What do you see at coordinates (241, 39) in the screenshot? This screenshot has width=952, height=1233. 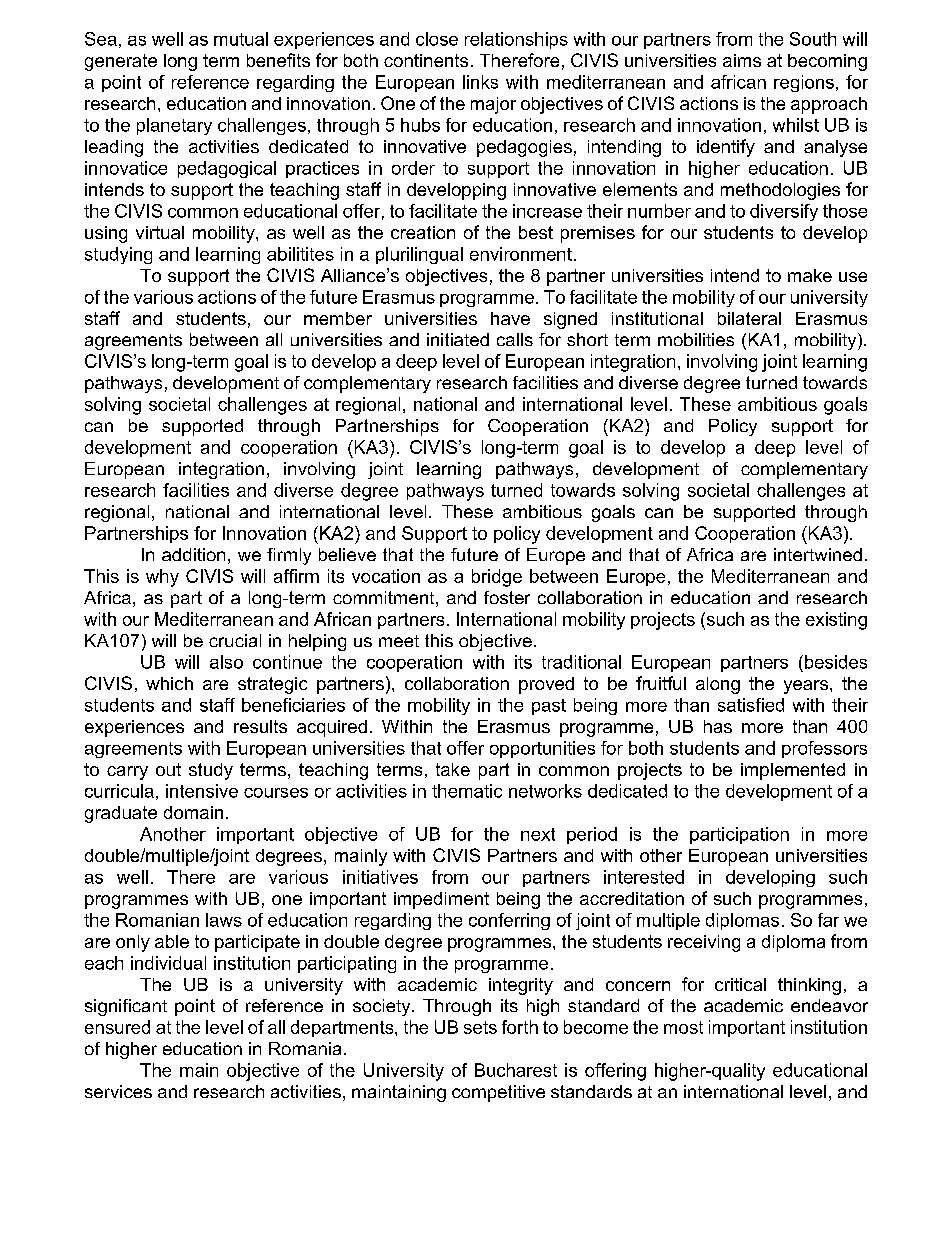 I see `mutual` at bounding box center [241, 39].
